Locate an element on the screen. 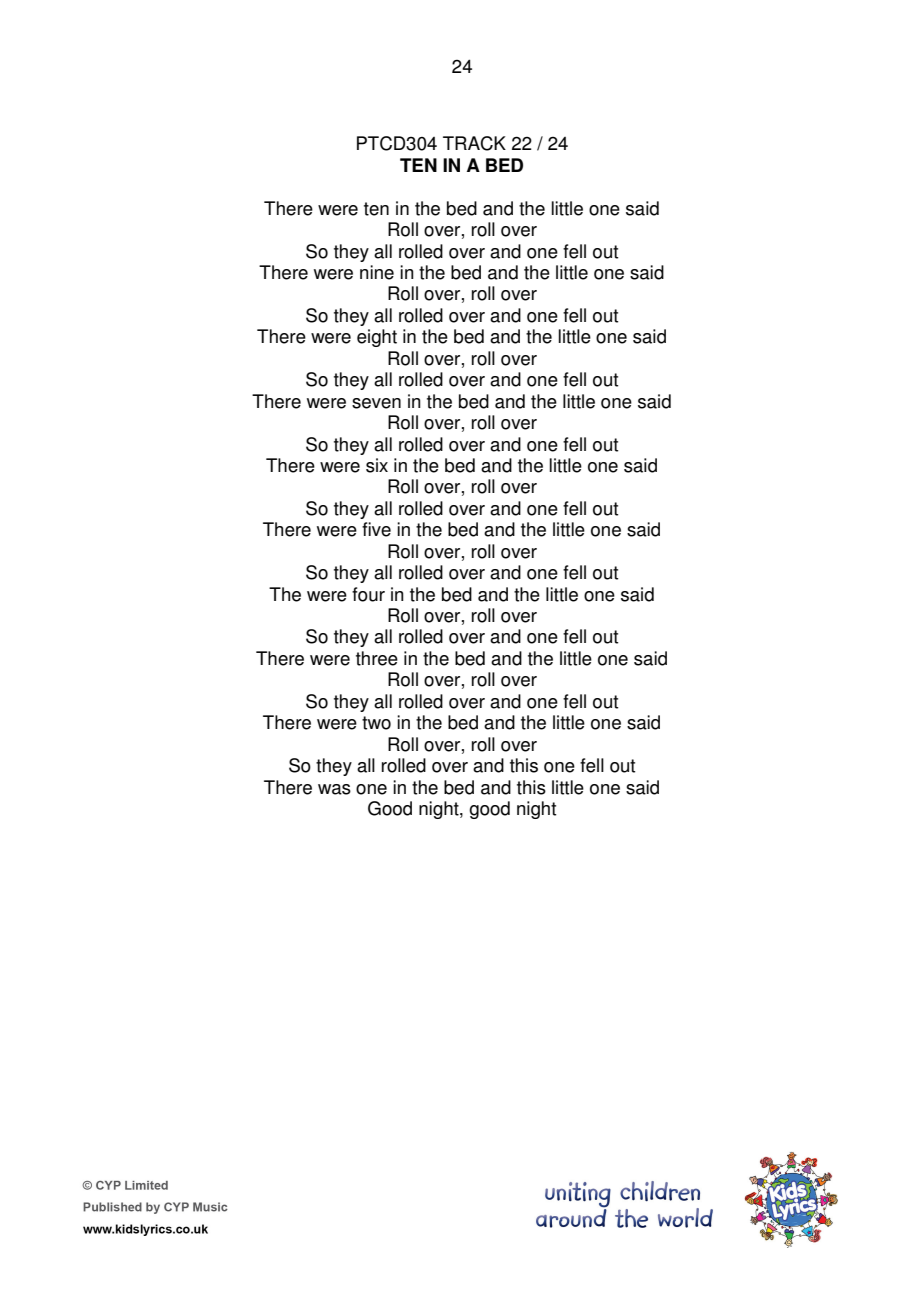  was is located at coordinates (334, 789).
